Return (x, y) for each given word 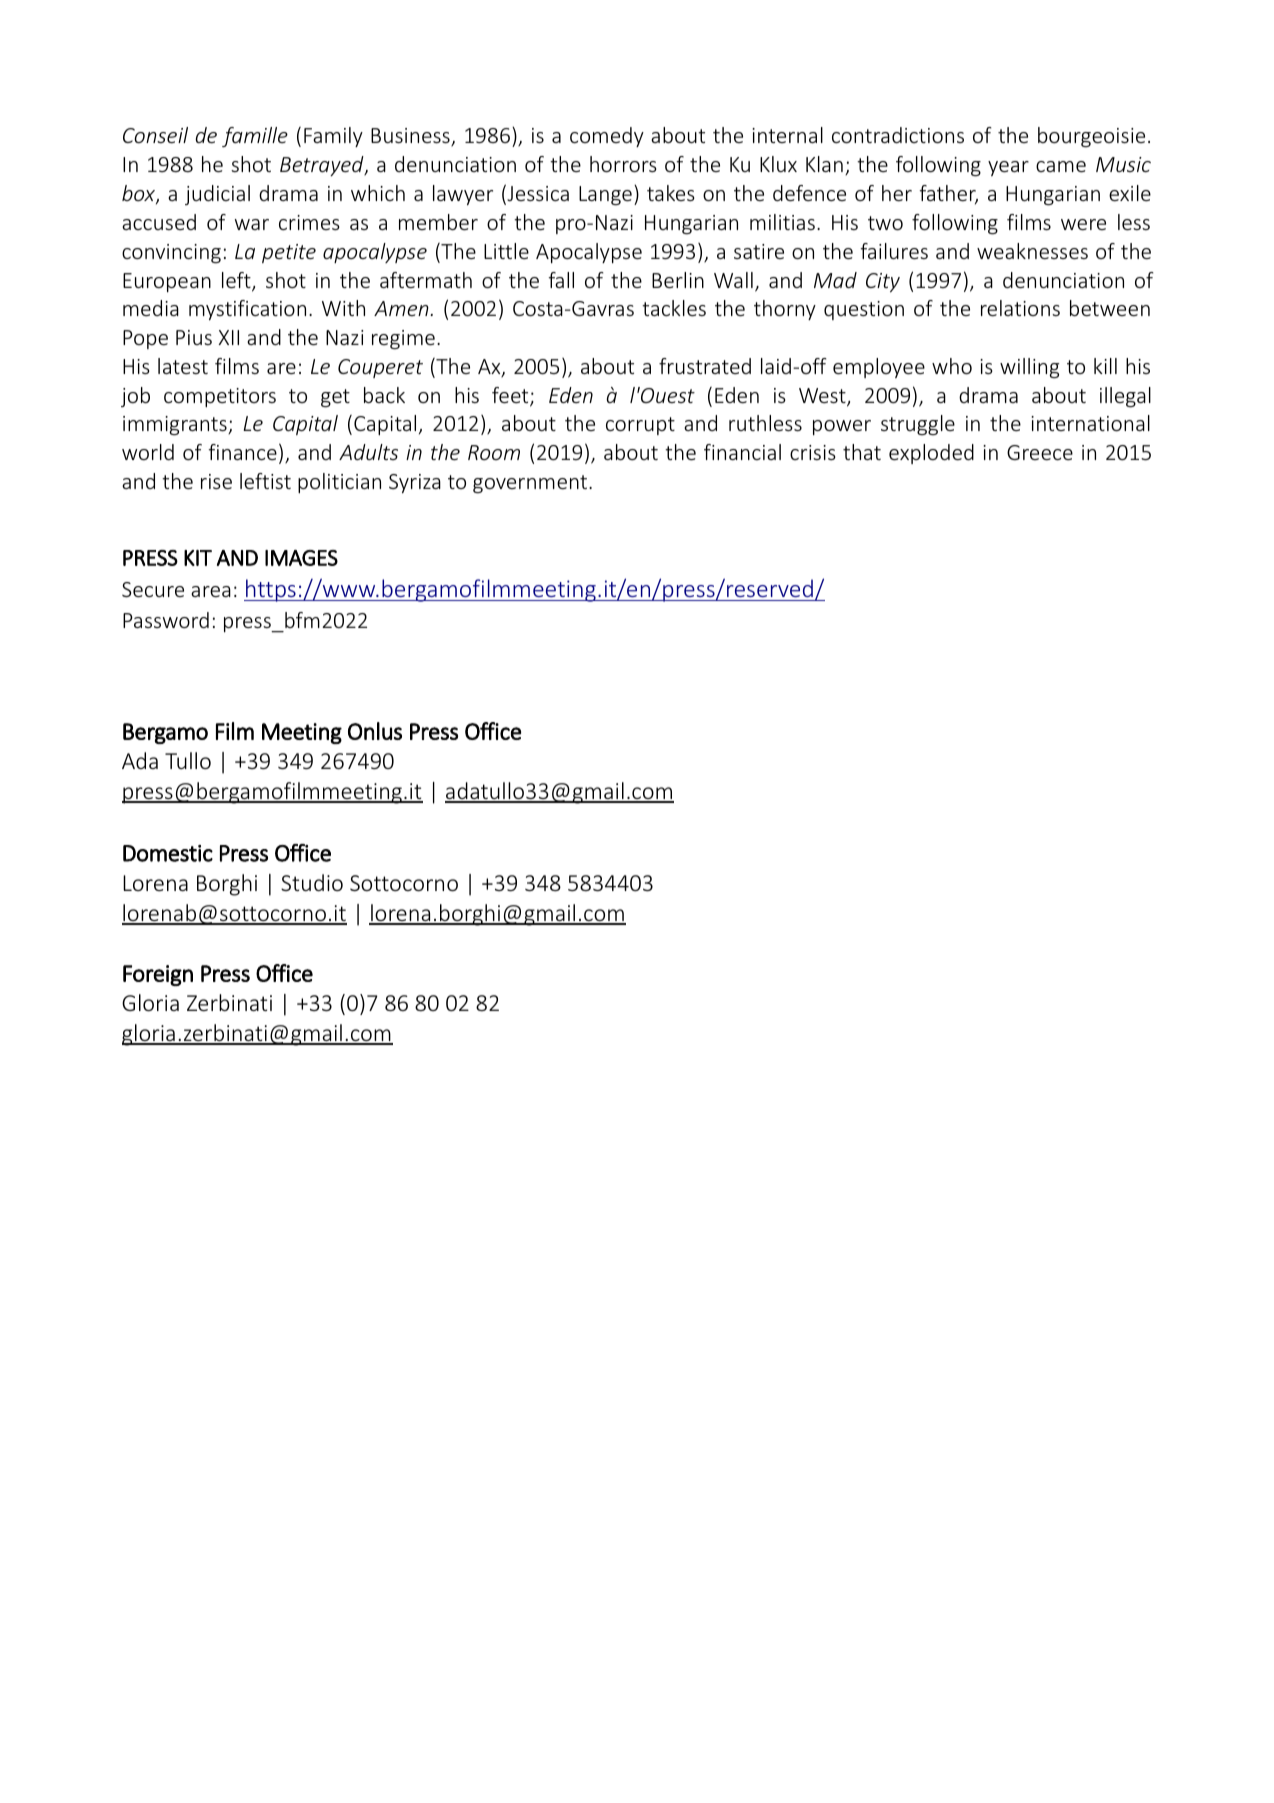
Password (166, 620)
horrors (623, 164)
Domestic (168, 853)
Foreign (158, 975)
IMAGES (301, 558)
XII (229, 337)
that (862, 452)
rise (216, 481)
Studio (312, 882)
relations (1020, 308)
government (530, 484)
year (1008, 168)
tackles (674, 308)
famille (255, 137)
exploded (931, 454)
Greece (1040, 452)
